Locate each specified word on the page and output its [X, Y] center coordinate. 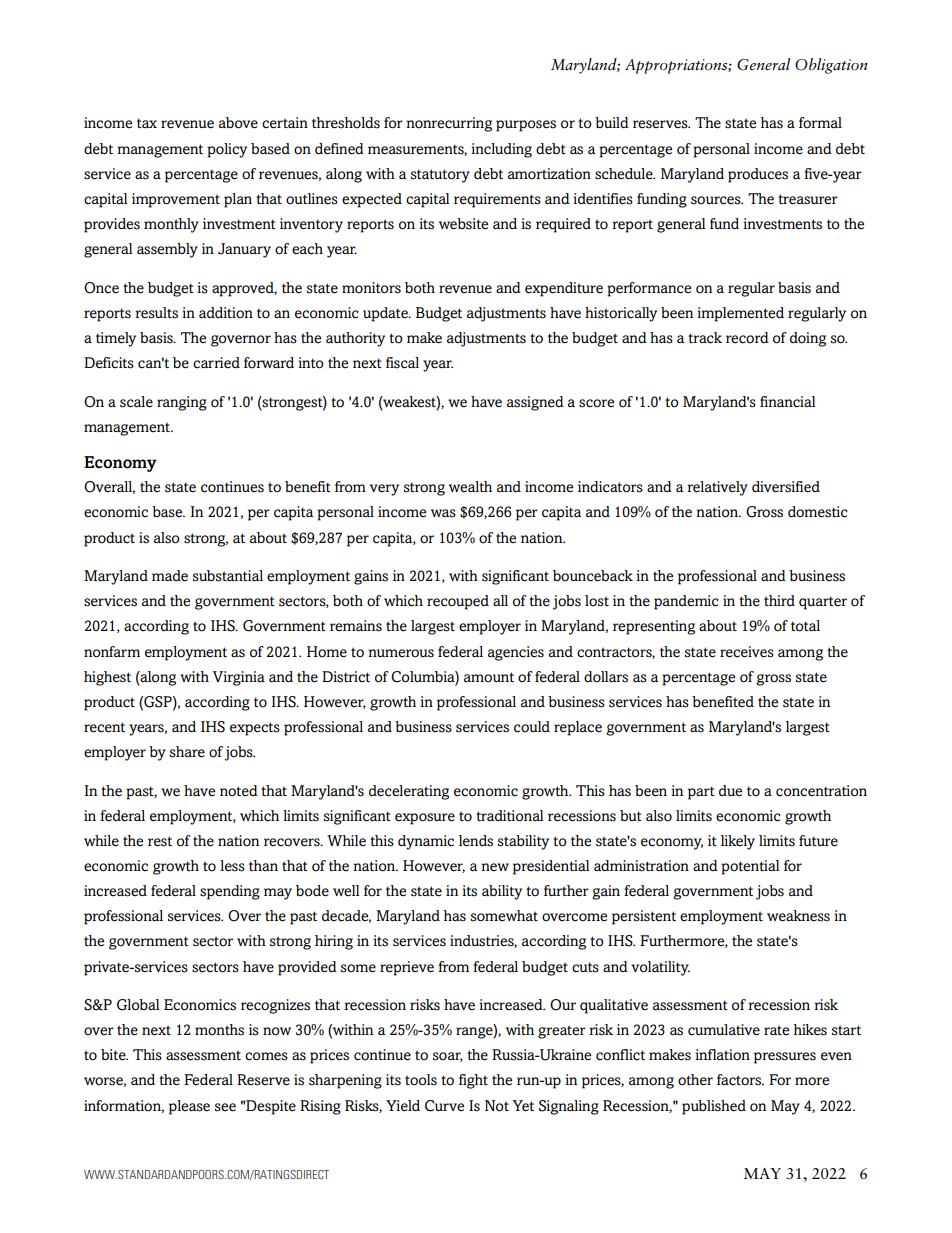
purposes [526, 126]
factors [740, 1080]
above [238, 123]
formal [820, 123]
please [189, 1107]
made [170, 576]
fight [473, 1081]
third [779, 600]
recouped [458, 602]
